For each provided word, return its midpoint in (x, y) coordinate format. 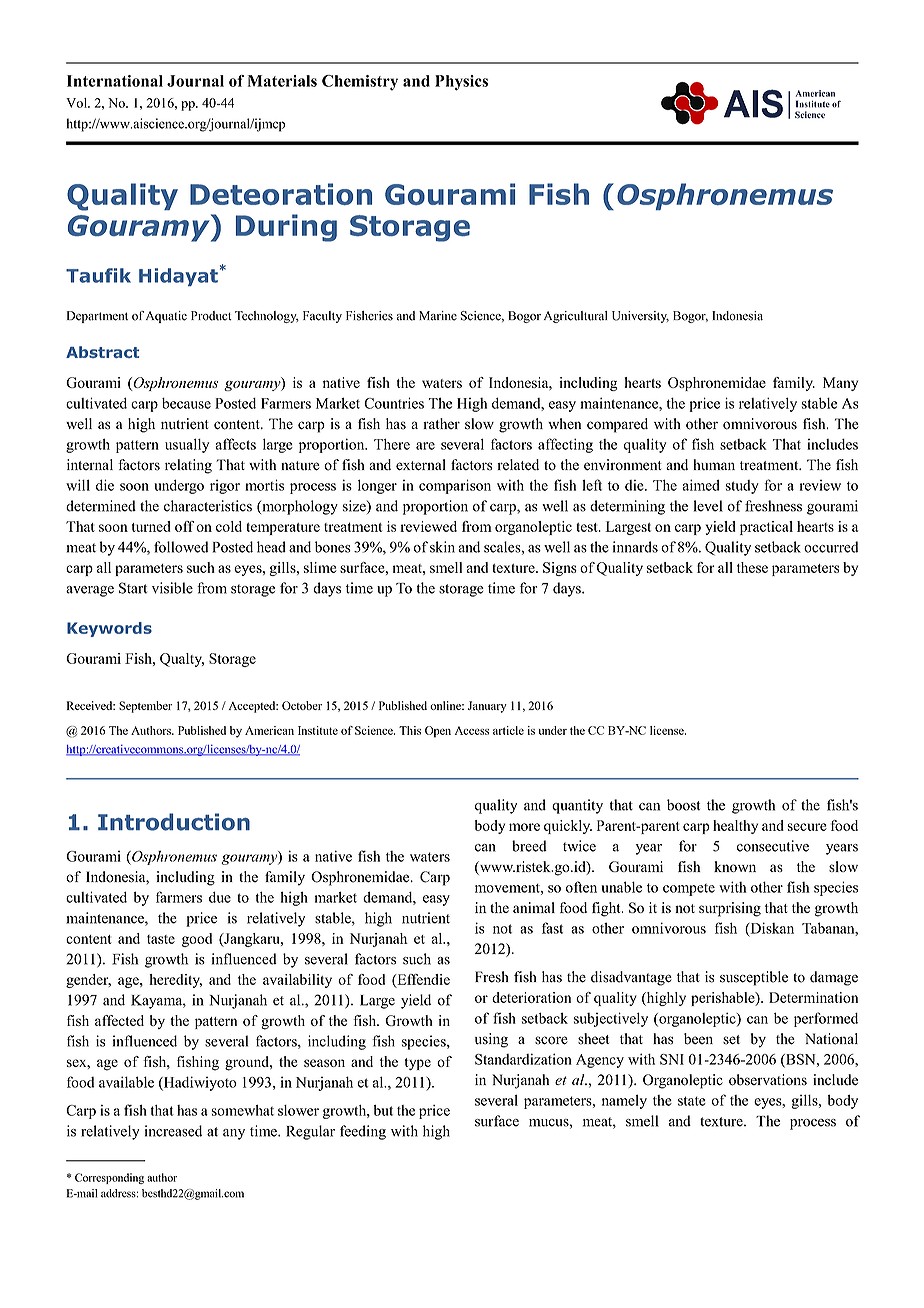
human (714, 464)
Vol (78, 103)
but (383, 1110)
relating (188, 466)
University (640, 317)
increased (173, 1131)
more (524, 827)
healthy (735, 827)
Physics (461, 83)
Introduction (174, 822)
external (421, 465)
